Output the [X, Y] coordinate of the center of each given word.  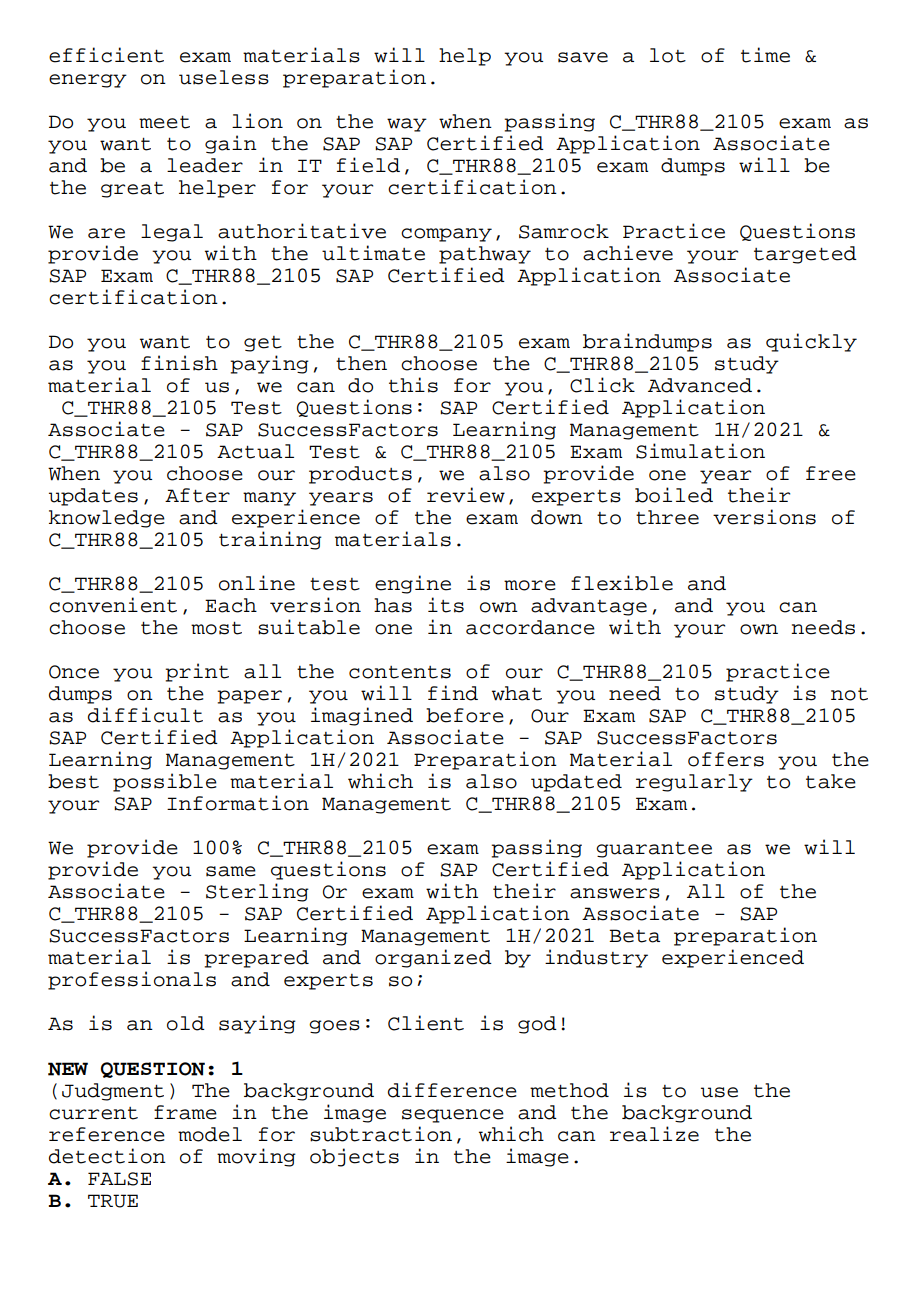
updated [576, 783]
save [583, 57]
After [197, 495]
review [466, 495]
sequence [453, 1116]
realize [654, 1134]
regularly [694, 783]
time [765, 55]
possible [165, 782]
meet [164, 122]
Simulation [700, 451]
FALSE [119, 1179]
